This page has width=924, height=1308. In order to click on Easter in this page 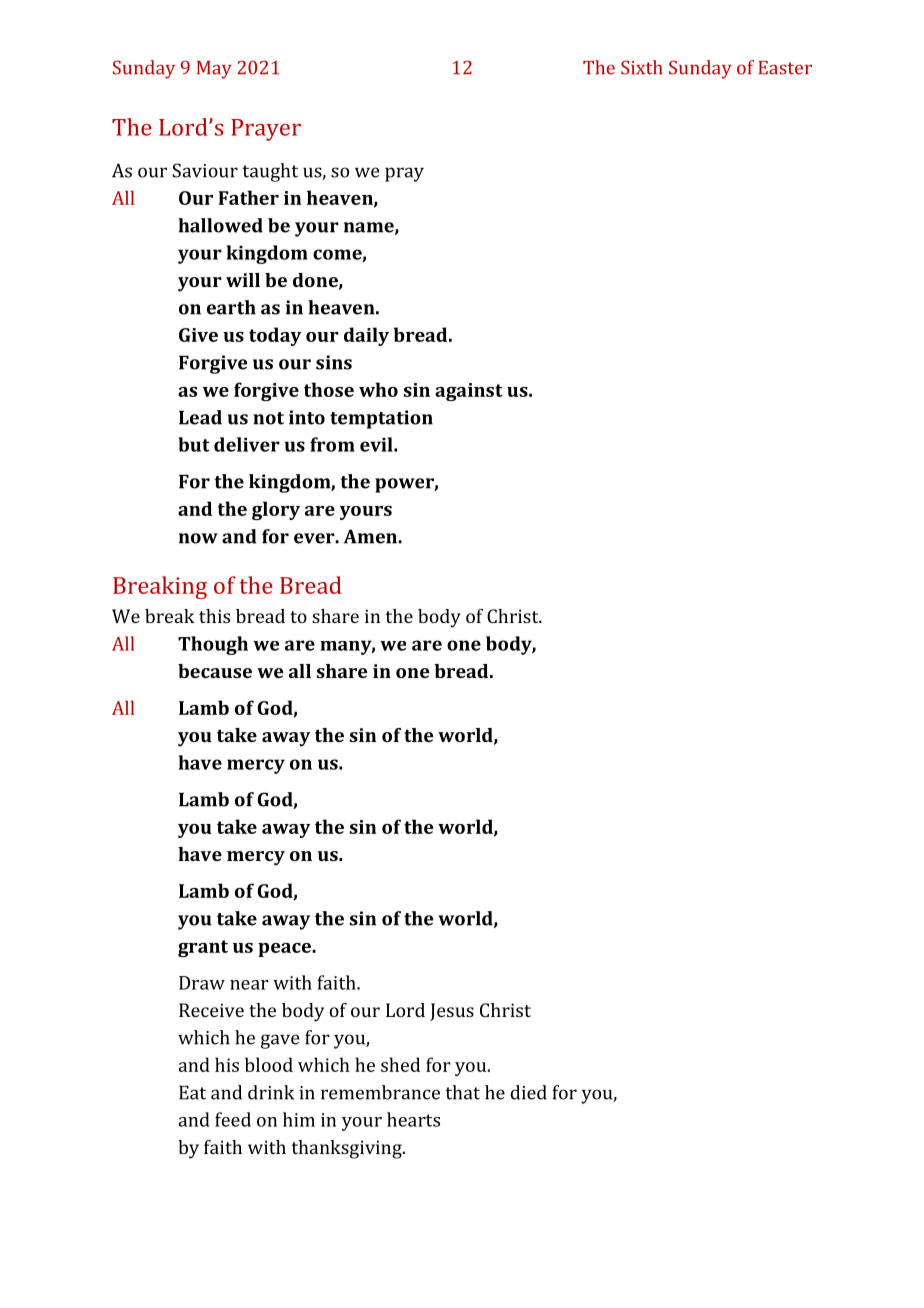, I will do `click(785, 68)`.
